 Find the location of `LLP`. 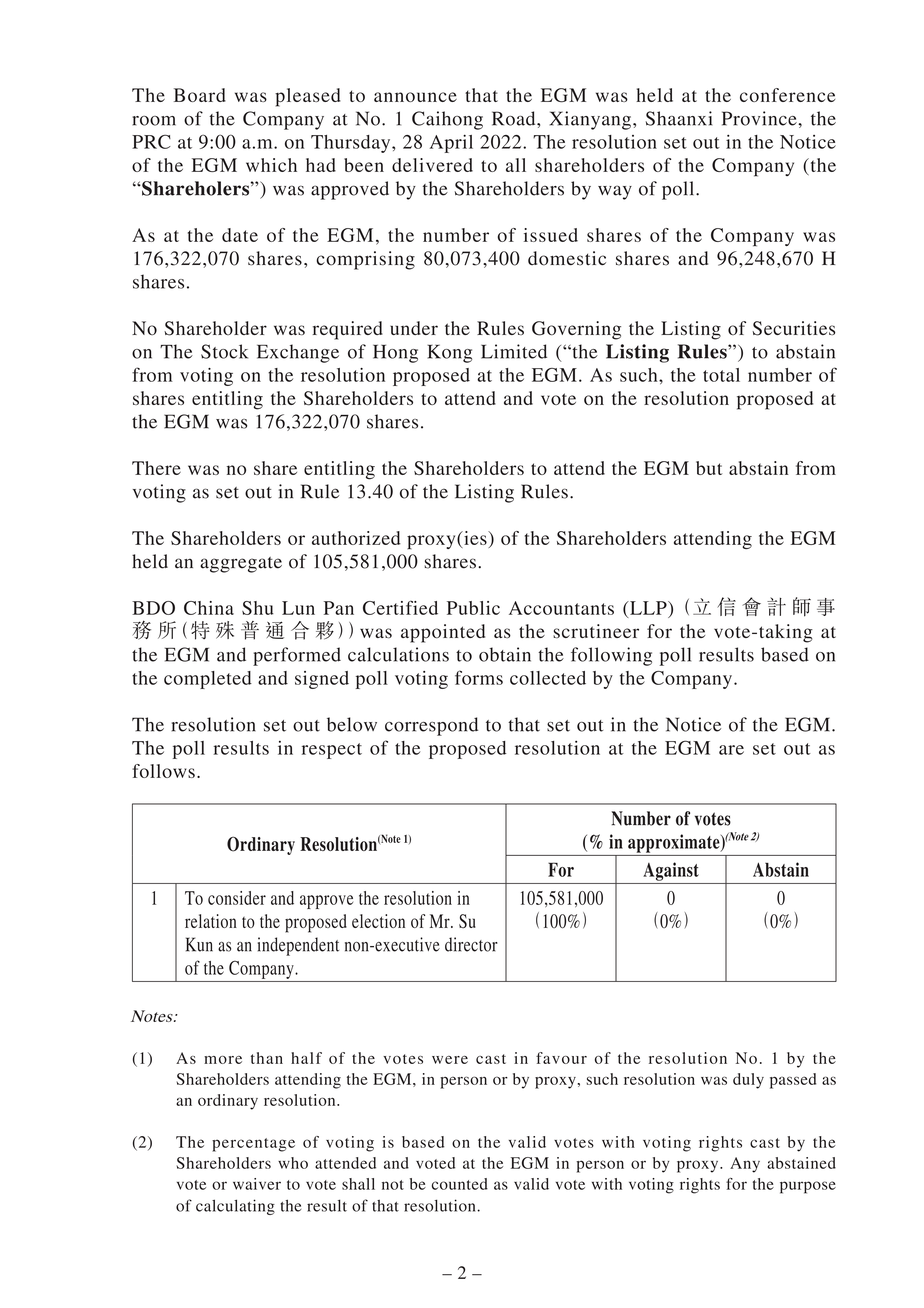

LLP is located at coordinates (648, 608).
